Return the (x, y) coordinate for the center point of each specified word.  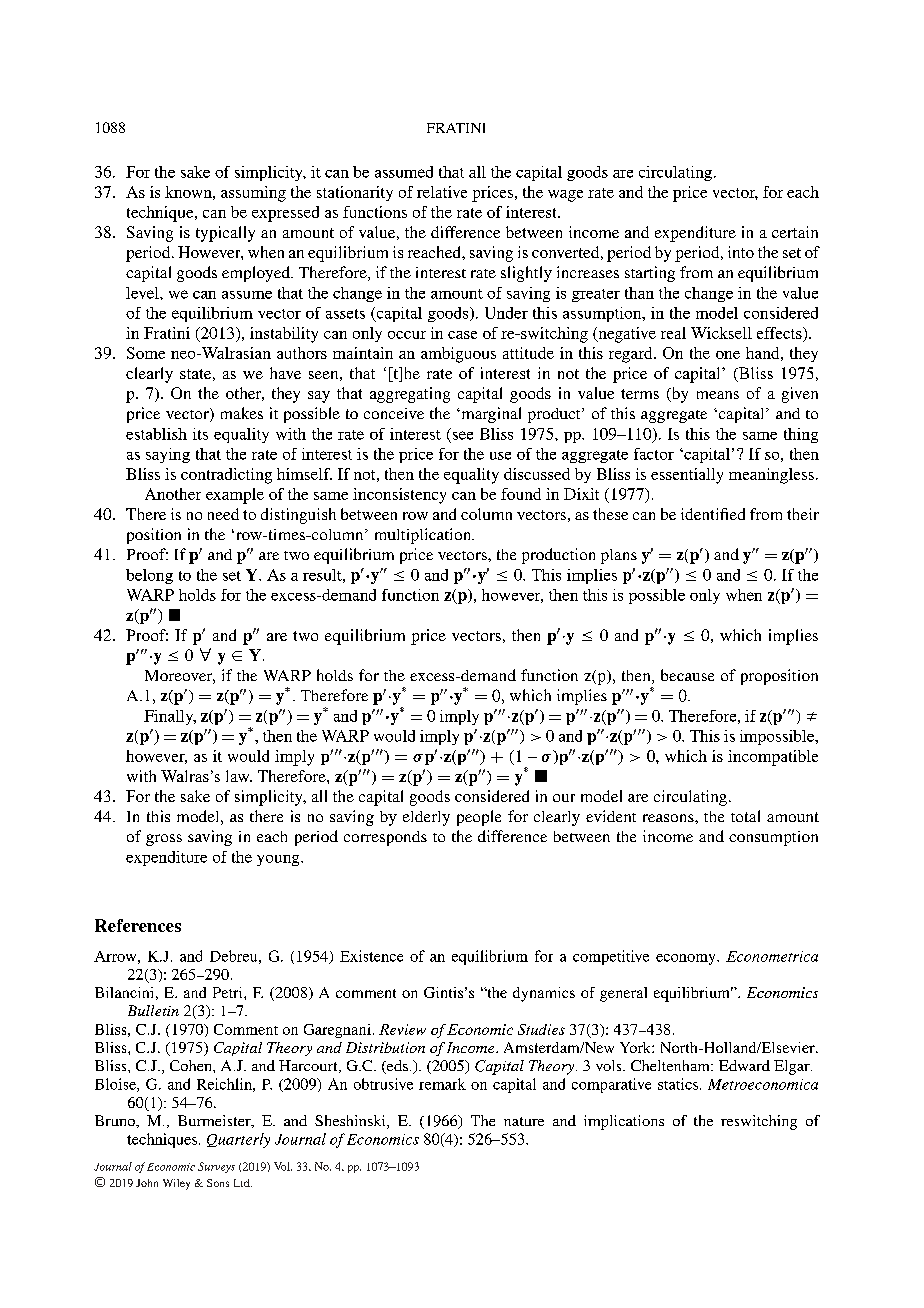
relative (442, 192)
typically (225, 234)
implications (624, 1122)
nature (524, 1121)
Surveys (216, 1167)
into (741, 252)
